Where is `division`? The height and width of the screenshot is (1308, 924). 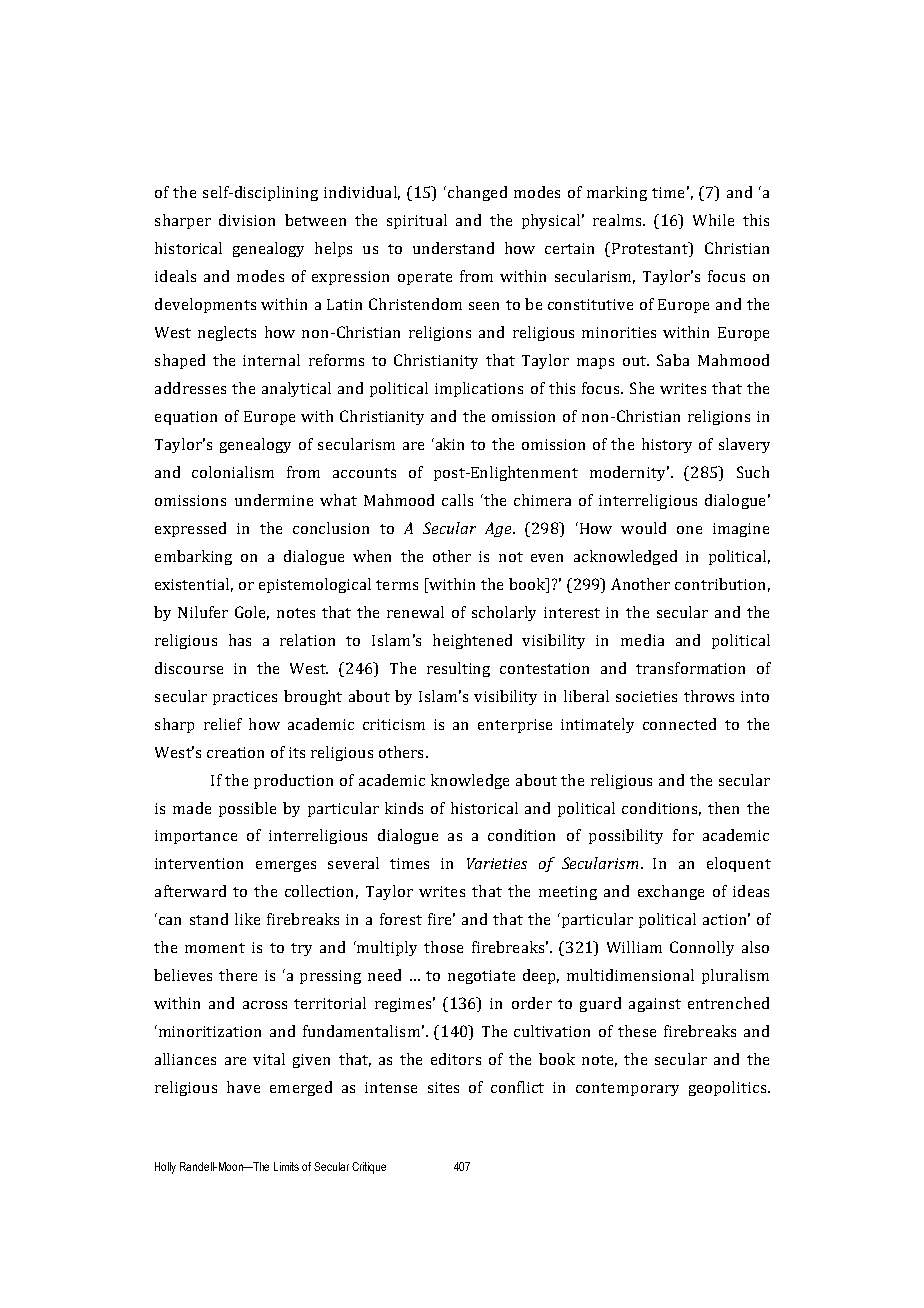 division is located at coordinates (247, 220).
